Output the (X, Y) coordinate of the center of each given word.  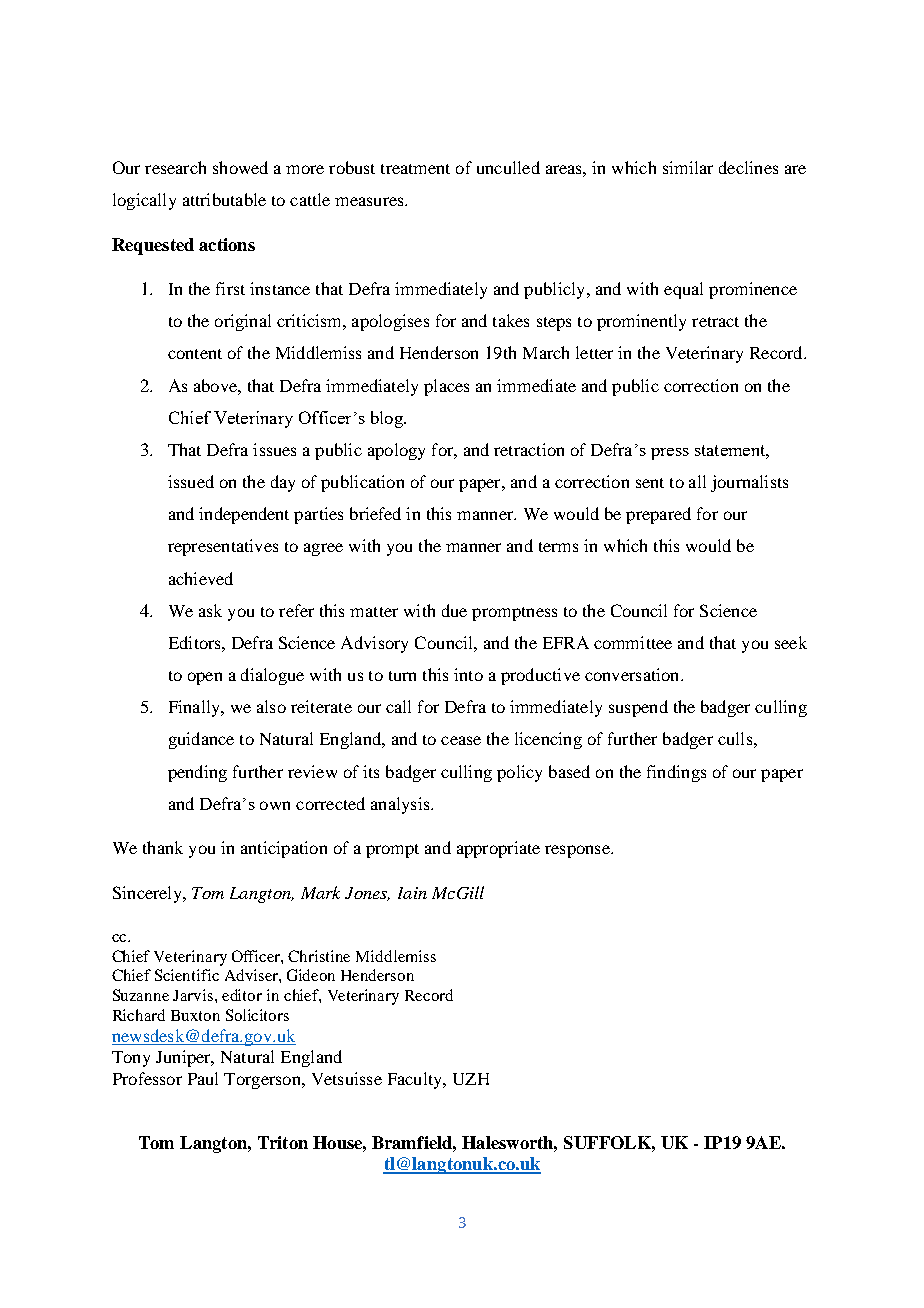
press (670, 454)
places (446, 387)
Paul (203, 1078)
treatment (415, 169)
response (578, 851)
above (216, 385)
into (468, 674)
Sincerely (148, 894)
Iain (412, 893)
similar (688, 167)
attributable (224, 199)
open (205, 678)
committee (633, 642)
